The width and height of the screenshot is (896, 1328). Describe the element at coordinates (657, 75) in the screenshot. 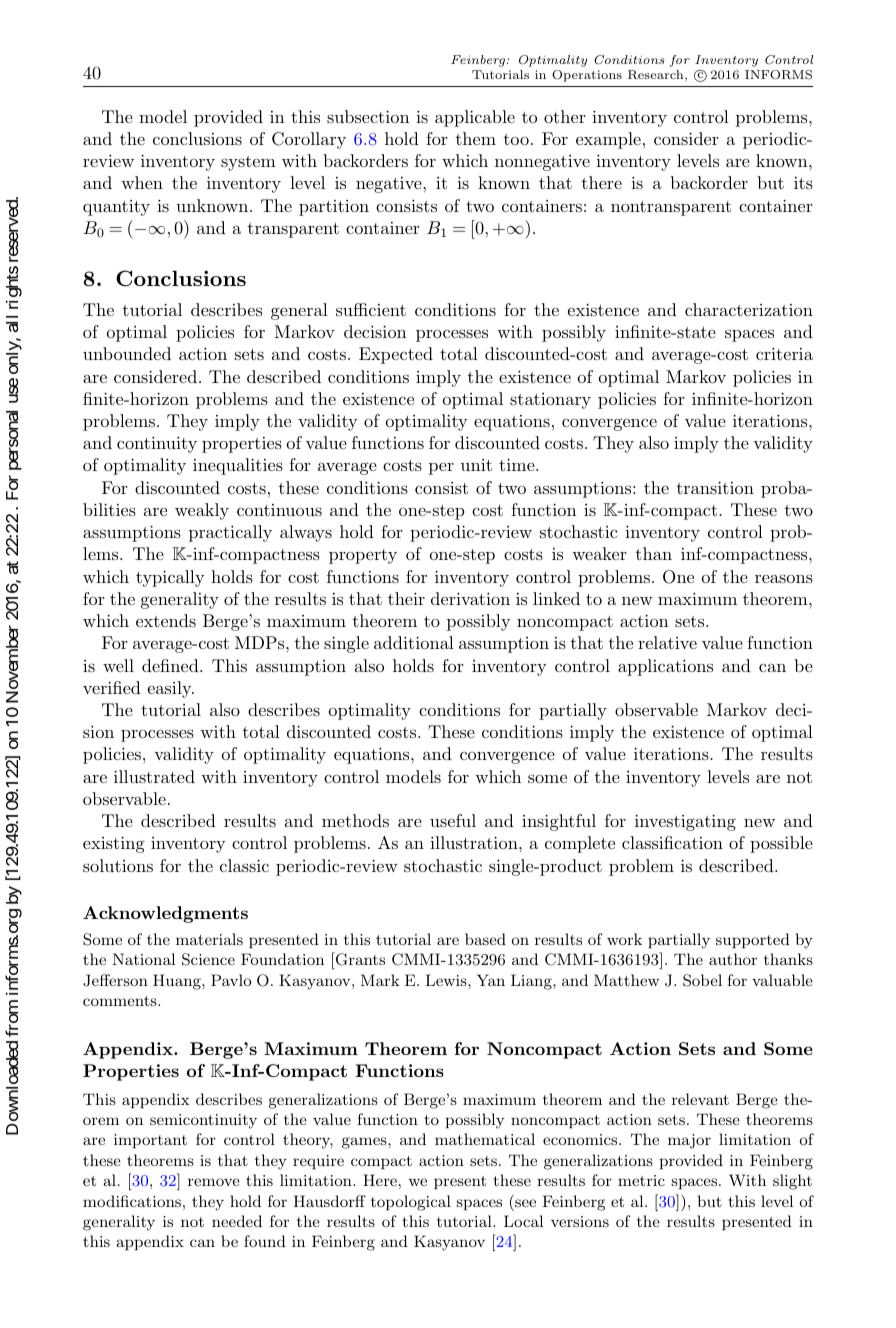

I see `Research` at that location.
